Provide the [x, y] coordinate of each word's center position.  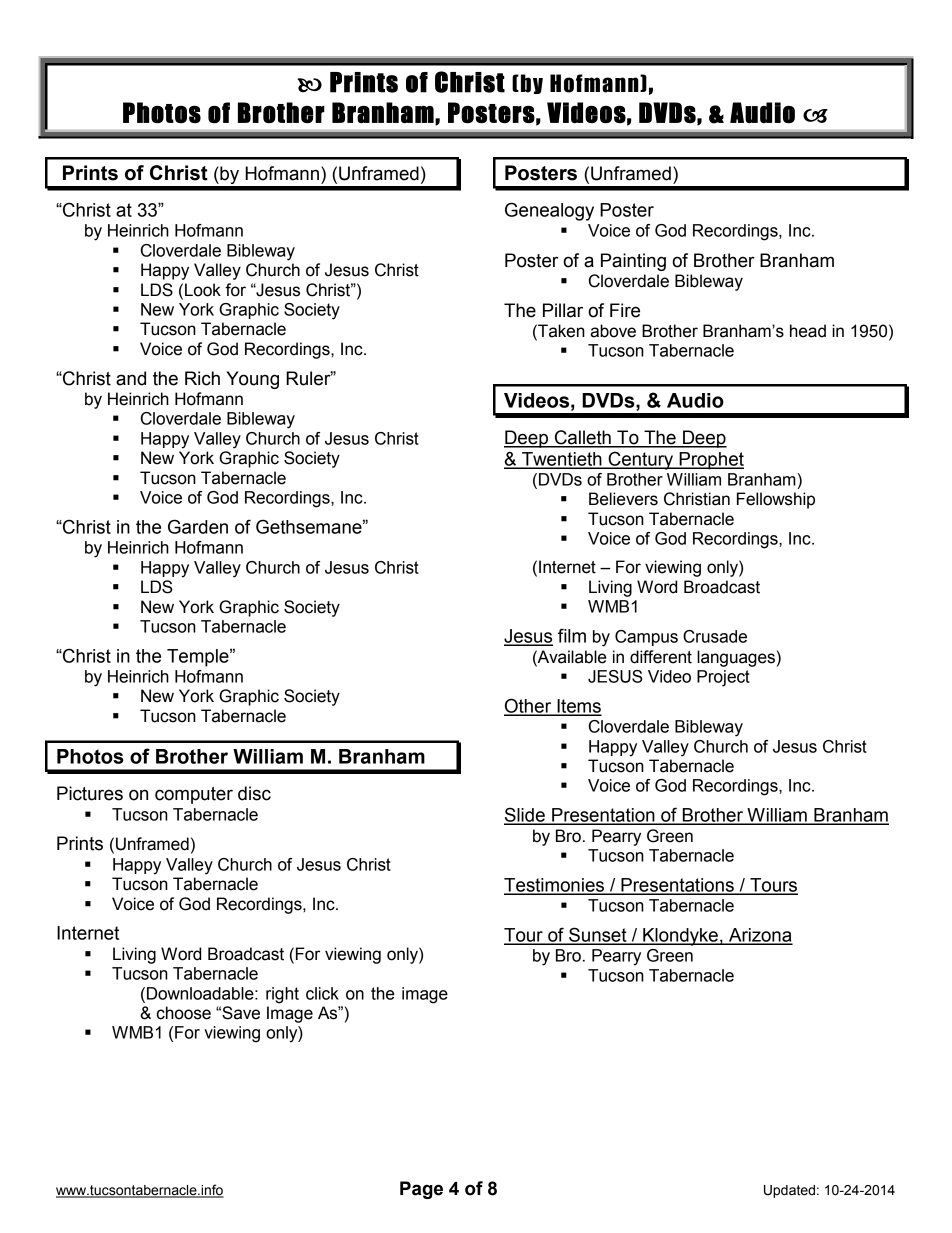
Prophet [710, 461]
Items [578, 707]
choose [184, 1013]
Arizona [760, 936]
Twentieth [562, 460]
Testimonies [555, 886]
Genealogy [549, 211]
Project [723, 678]
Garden [198, 526]
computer [194, 795]
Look [203, 290]
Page [421, 1190]
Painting [633, 262]
